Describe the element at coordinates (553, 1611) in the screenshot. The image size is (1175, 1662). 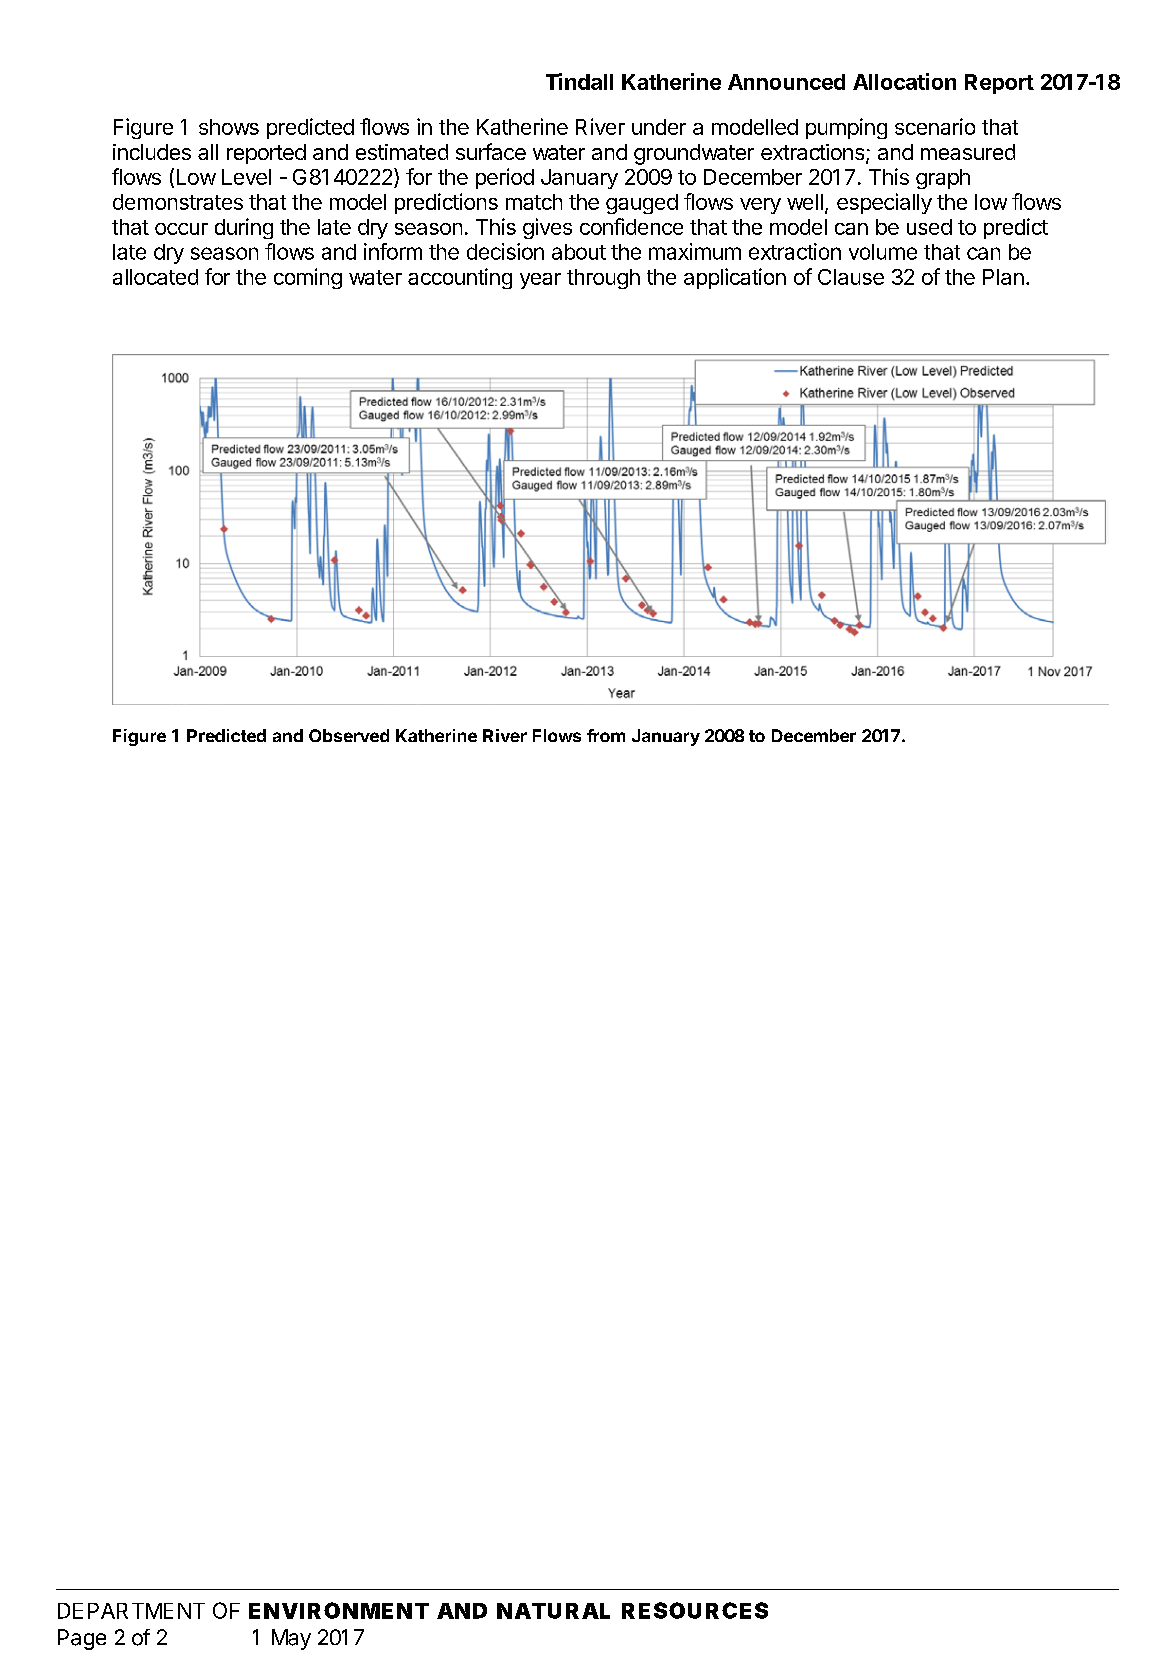
I see `NATURAL` at that location.
